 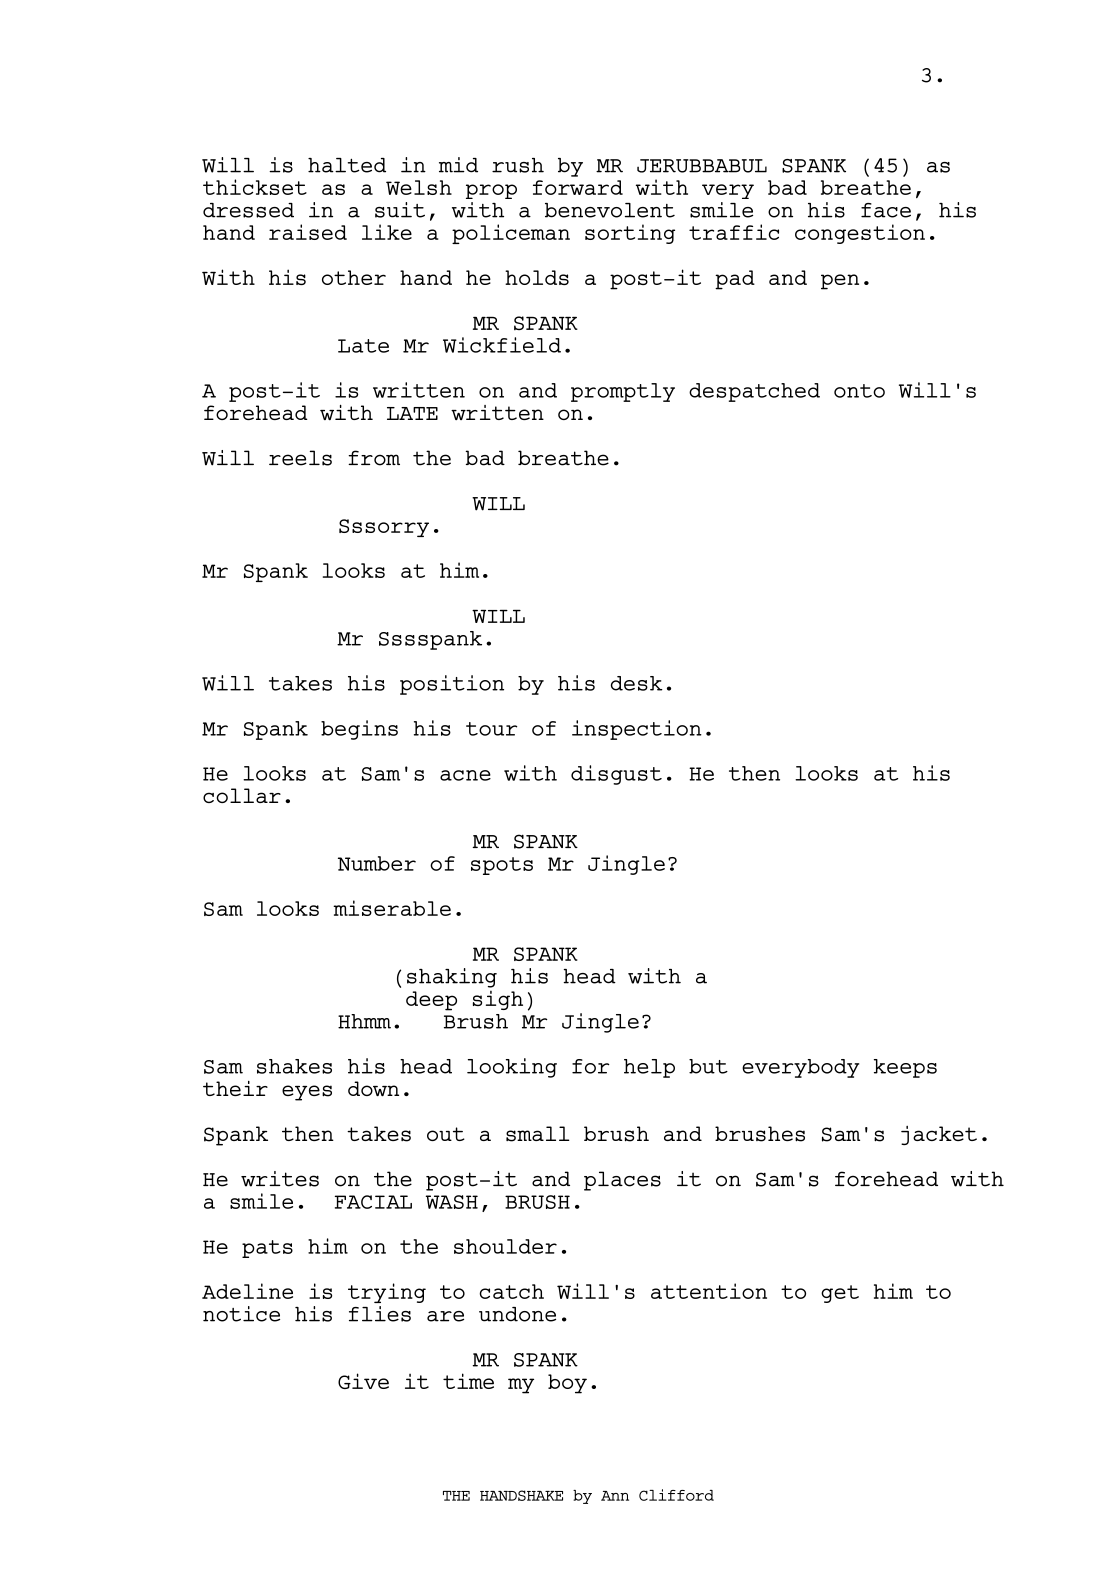 I want to click on jacket, so click(x=939, y=1135).
